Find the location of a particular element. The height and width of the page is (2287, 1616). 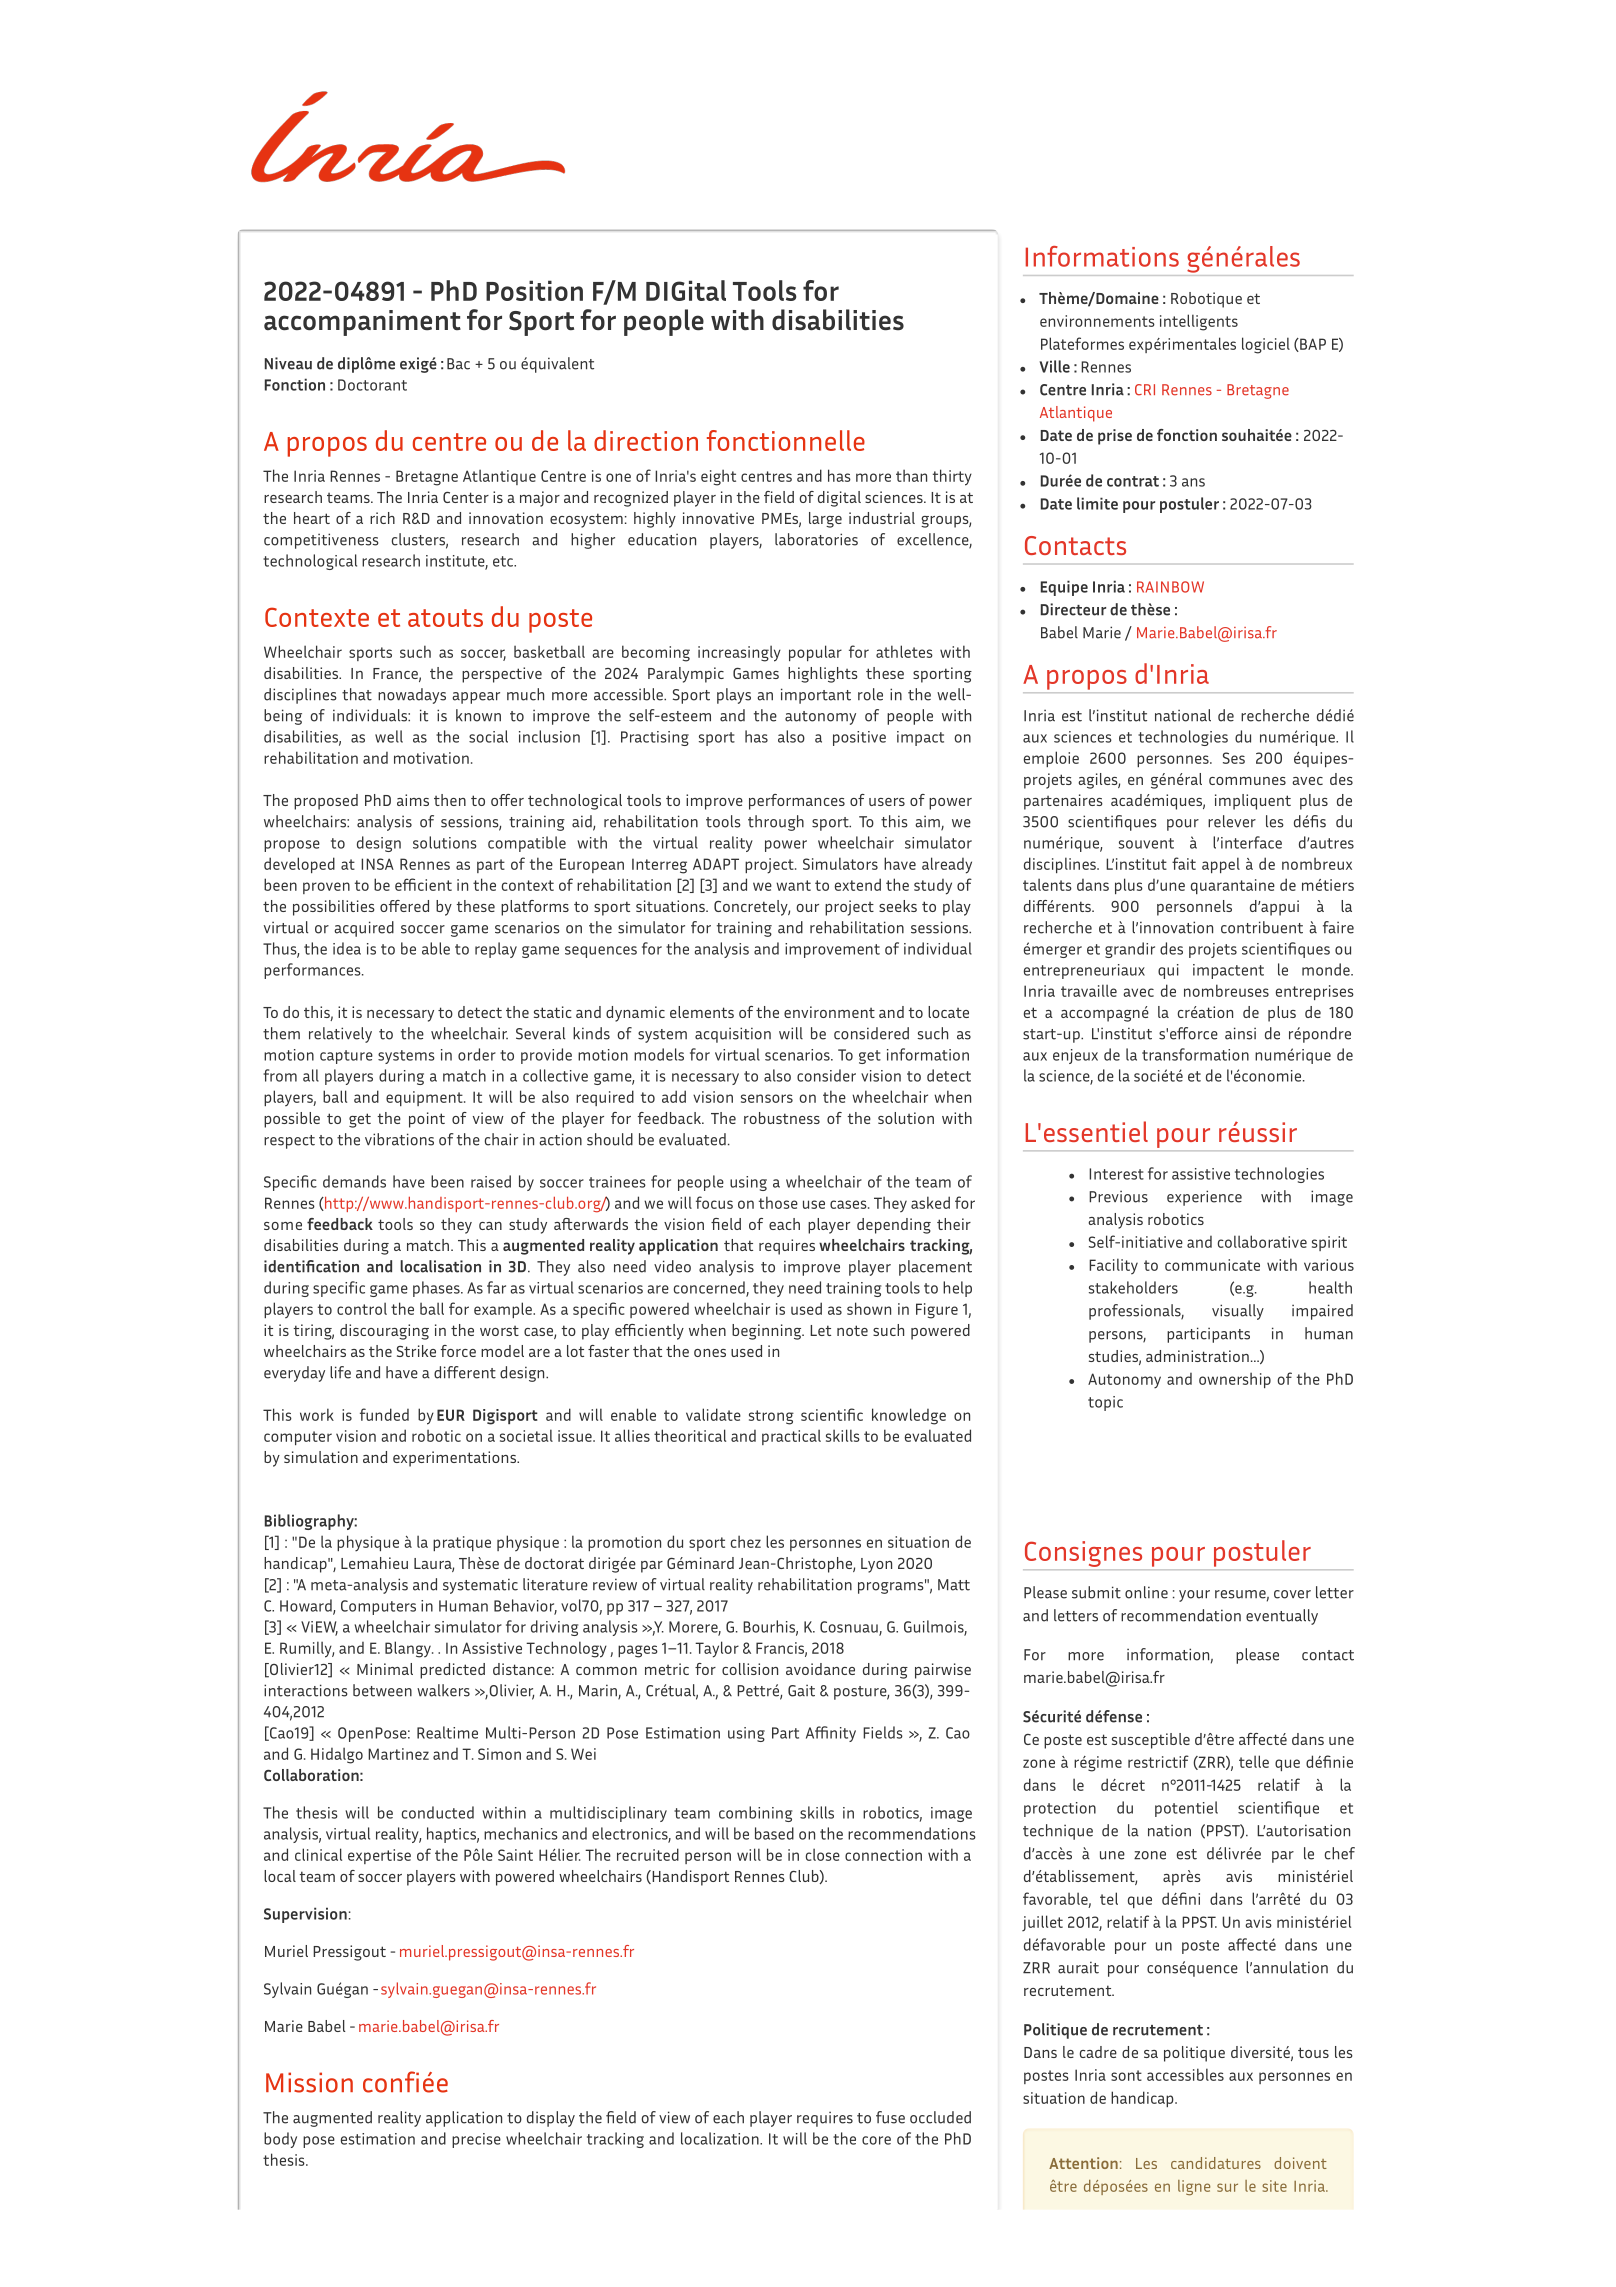

CRI is located at coordinates (1145, 390).
